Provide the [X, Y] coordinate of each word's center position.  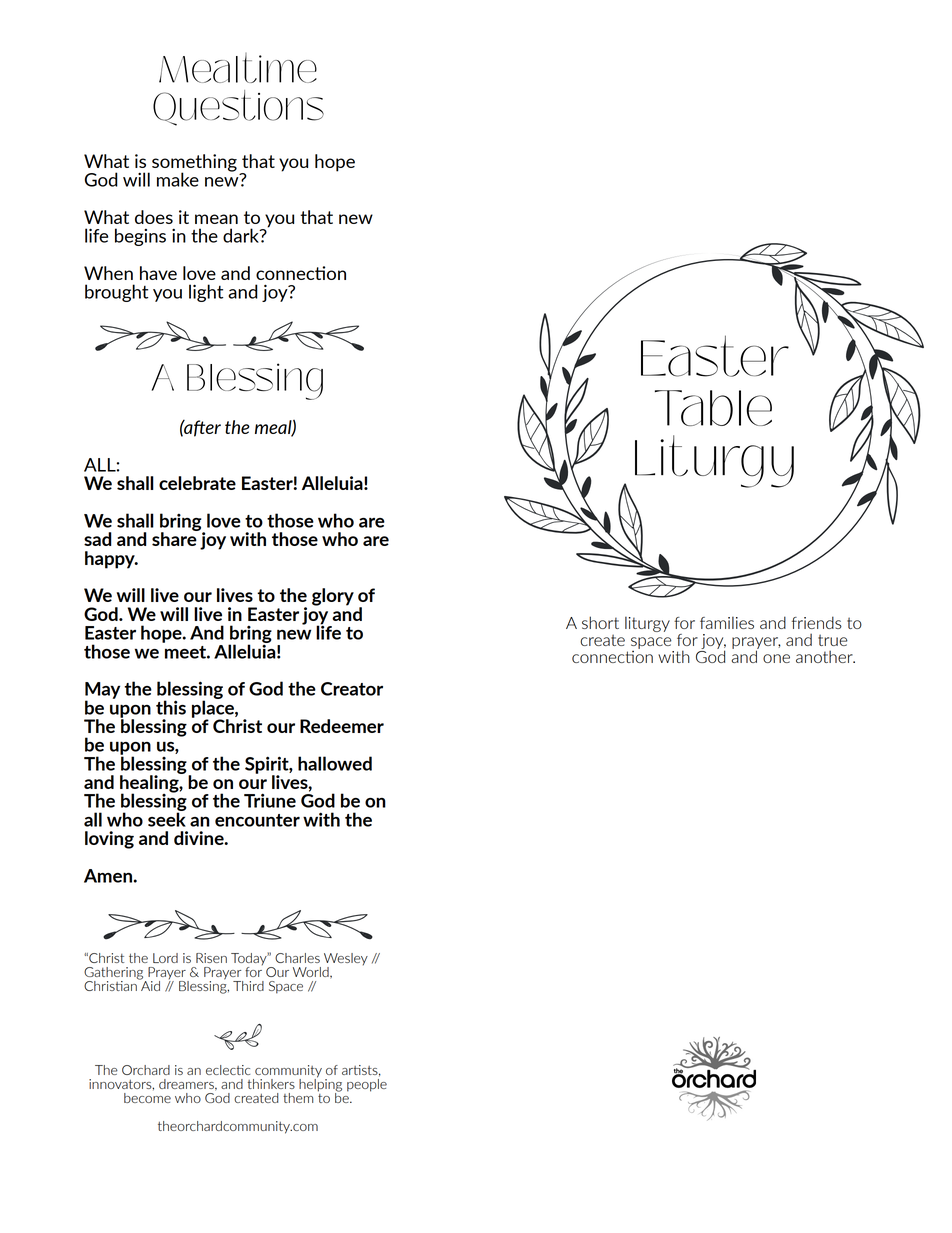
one [776, 658]
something [194, 164]
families [727, 622]
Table [713, 408]
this [171, 707]
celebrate [197, 483]
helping [320, 1085]
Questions [238, 108]
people [367, 1084]
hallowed [335, 763]
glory [333, 597]
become [147, 1098]
